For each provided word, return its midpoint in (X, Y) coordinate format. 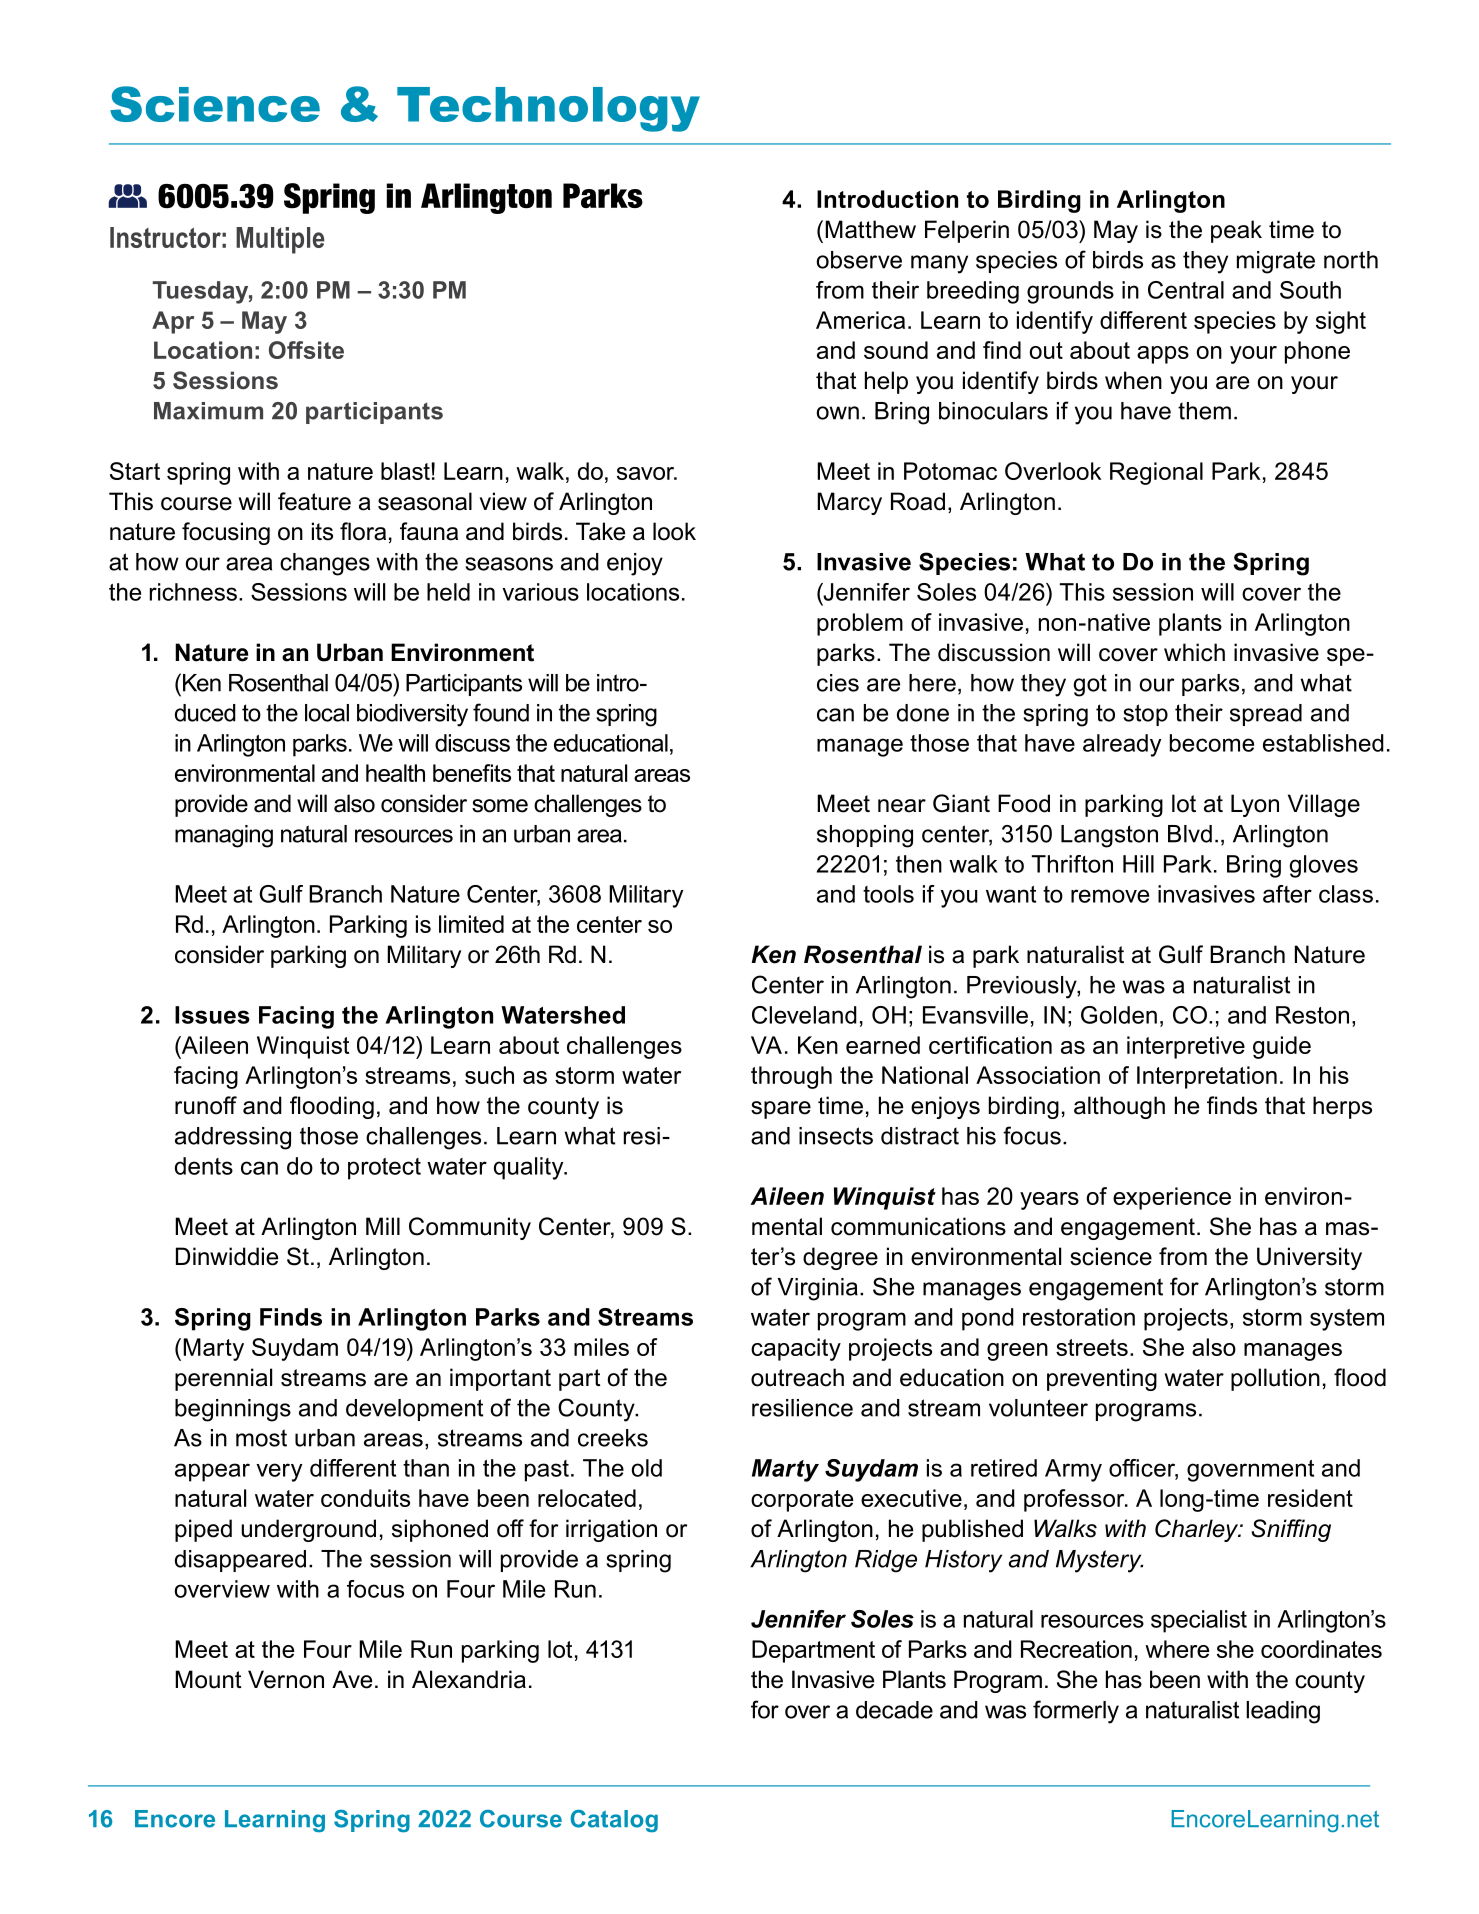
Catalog (614, 1821)
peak (1236, 231)
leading (1283, 1712)
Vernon (286, 1679)
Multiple (280, 240)
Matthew (870, 229)
